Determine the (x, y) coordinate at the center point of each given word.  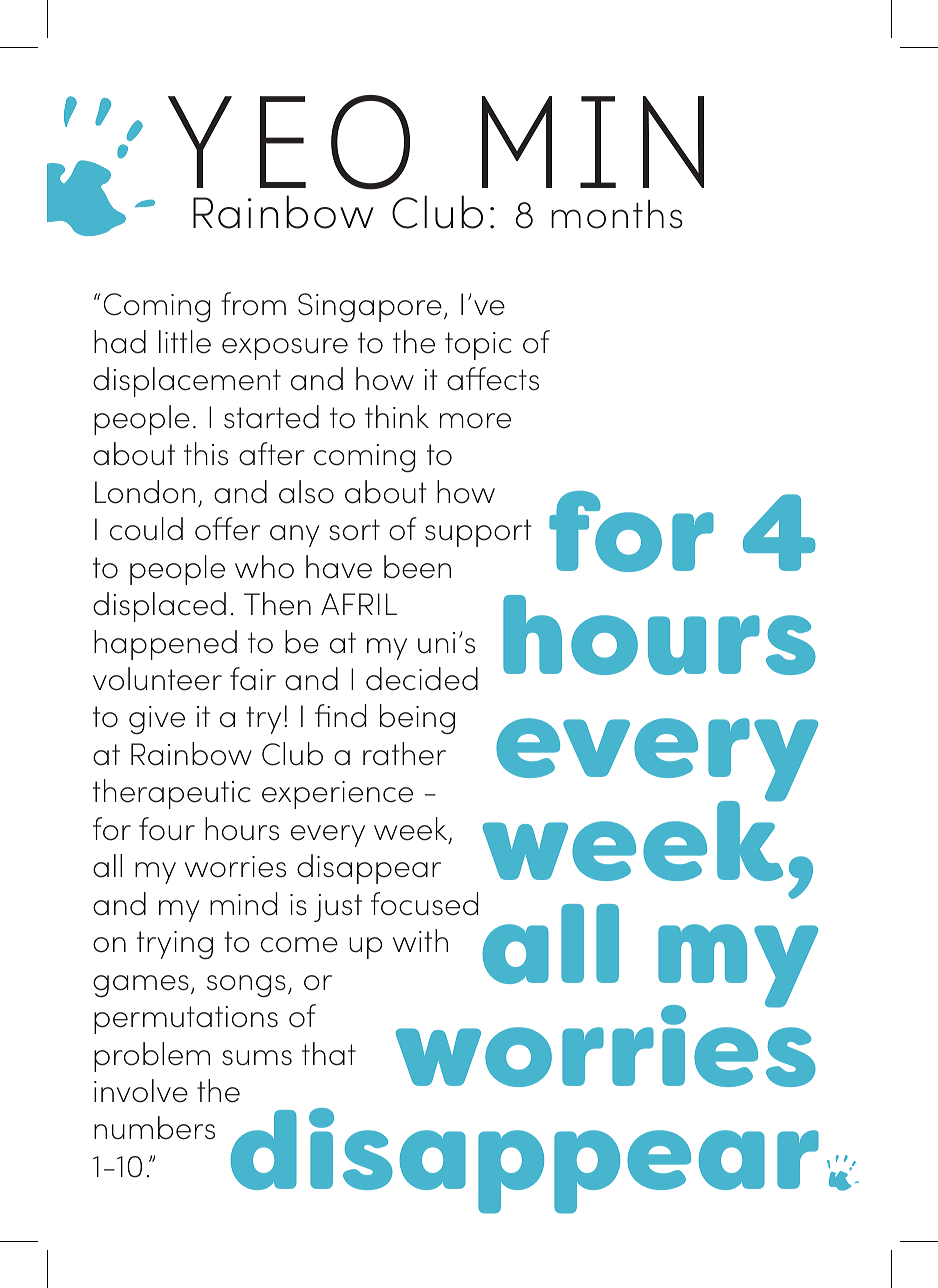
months (617, 214)
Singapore (370, 308)
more (475, 421)
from (253, 304)
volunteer (157, 679)
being (417, 719)
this (206, 454)
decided (422, 679)
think (397, 416)
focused (424, 904)
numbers (154, 1128)
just (338, 908)
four (167, 829)
